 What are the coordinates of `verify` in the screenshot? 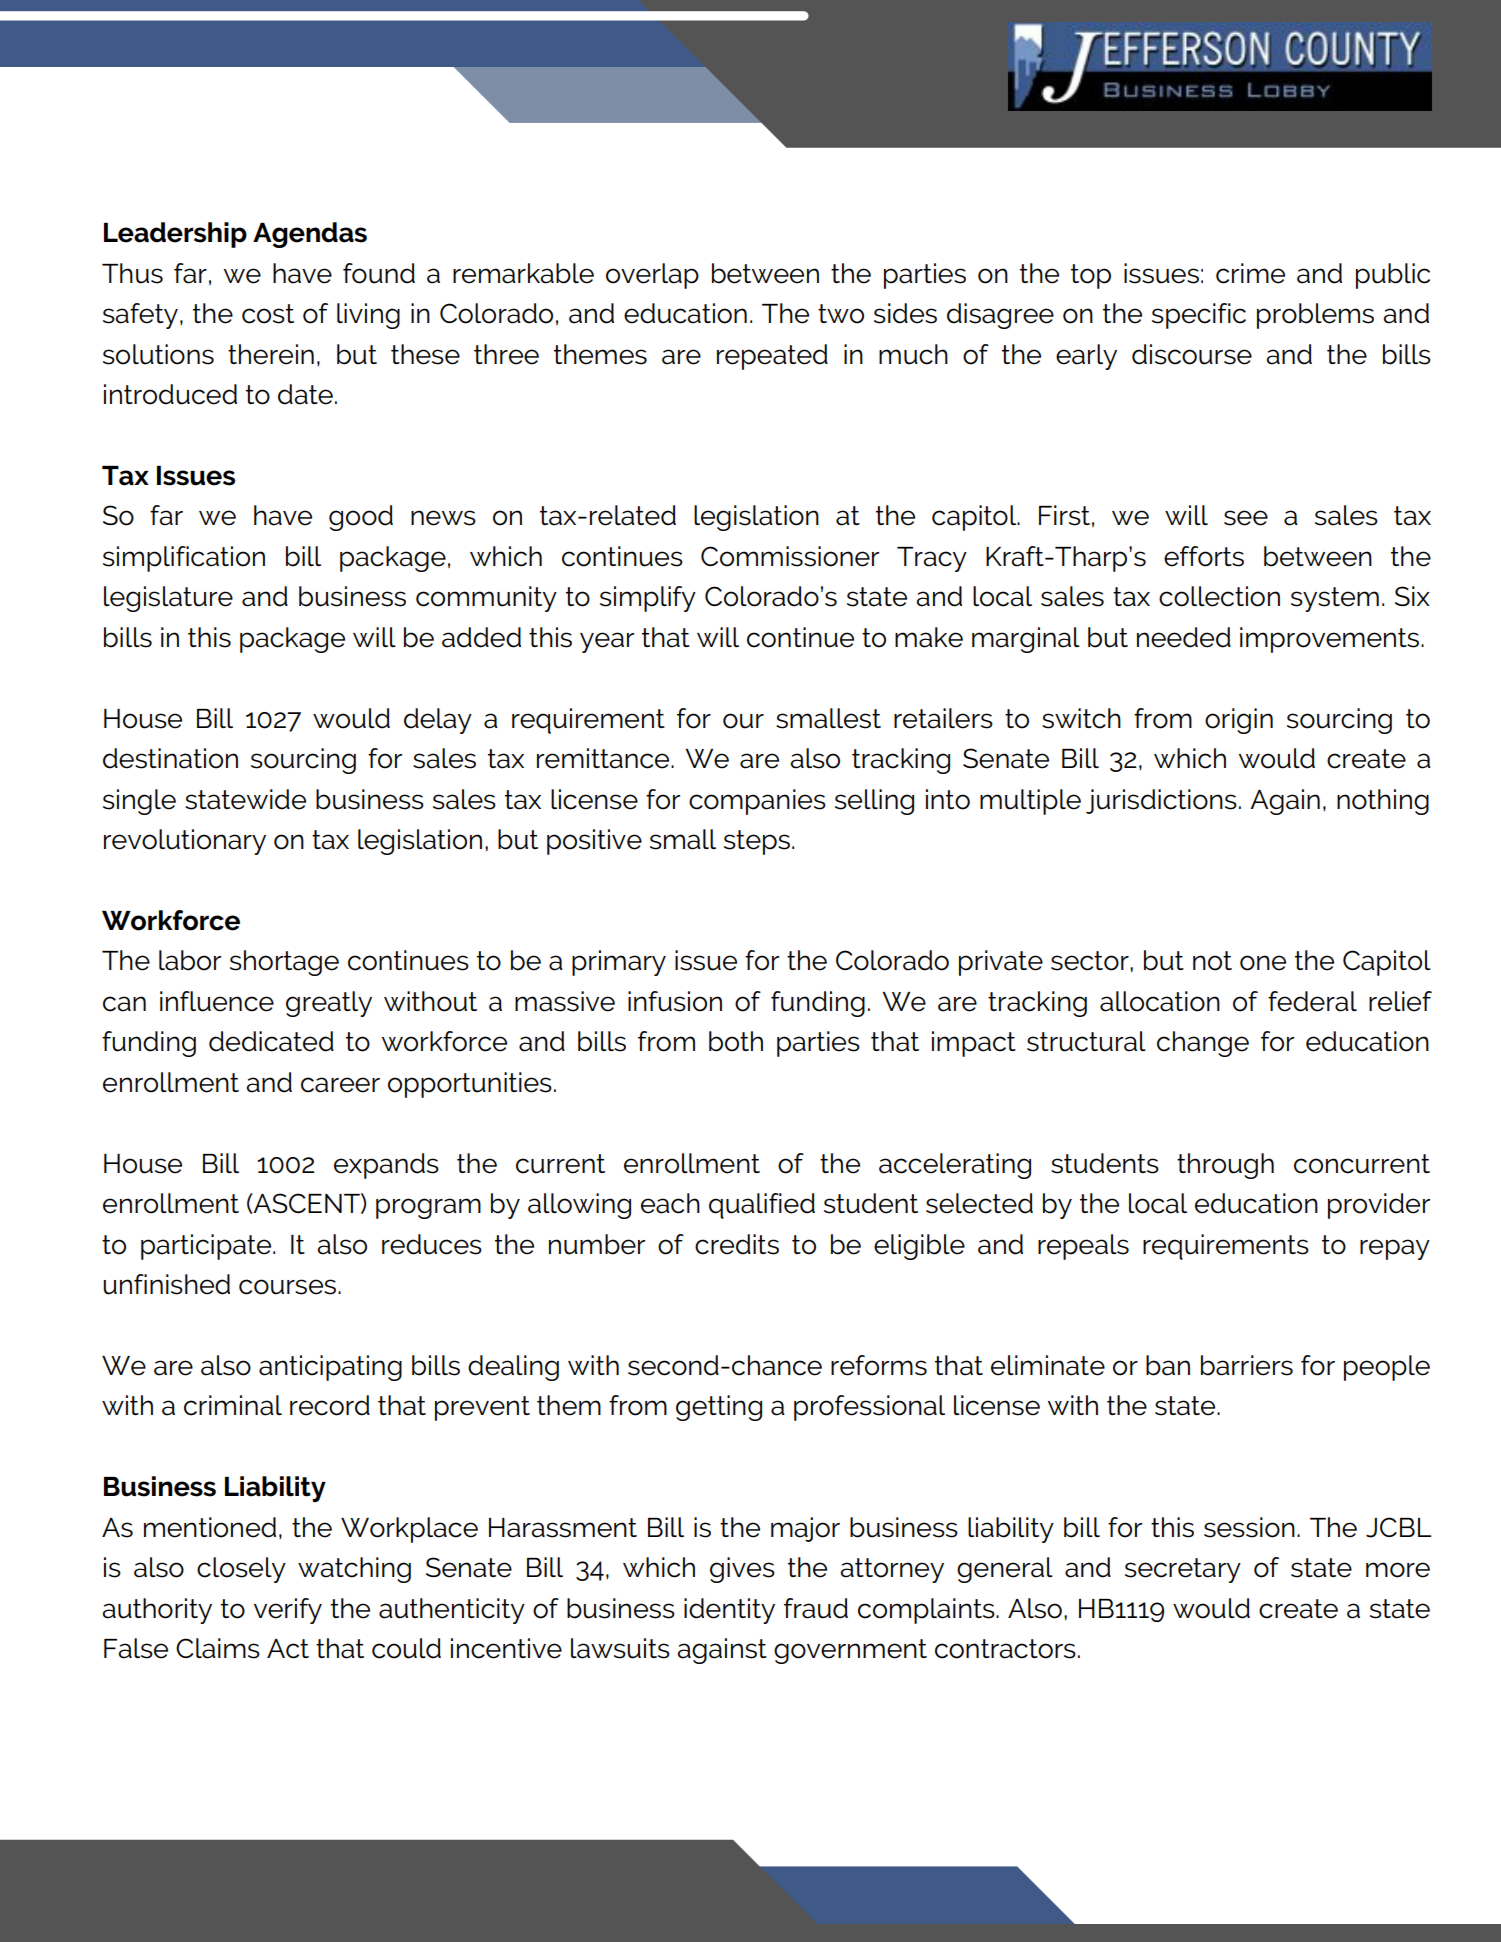 It's located at (288, 1611).
